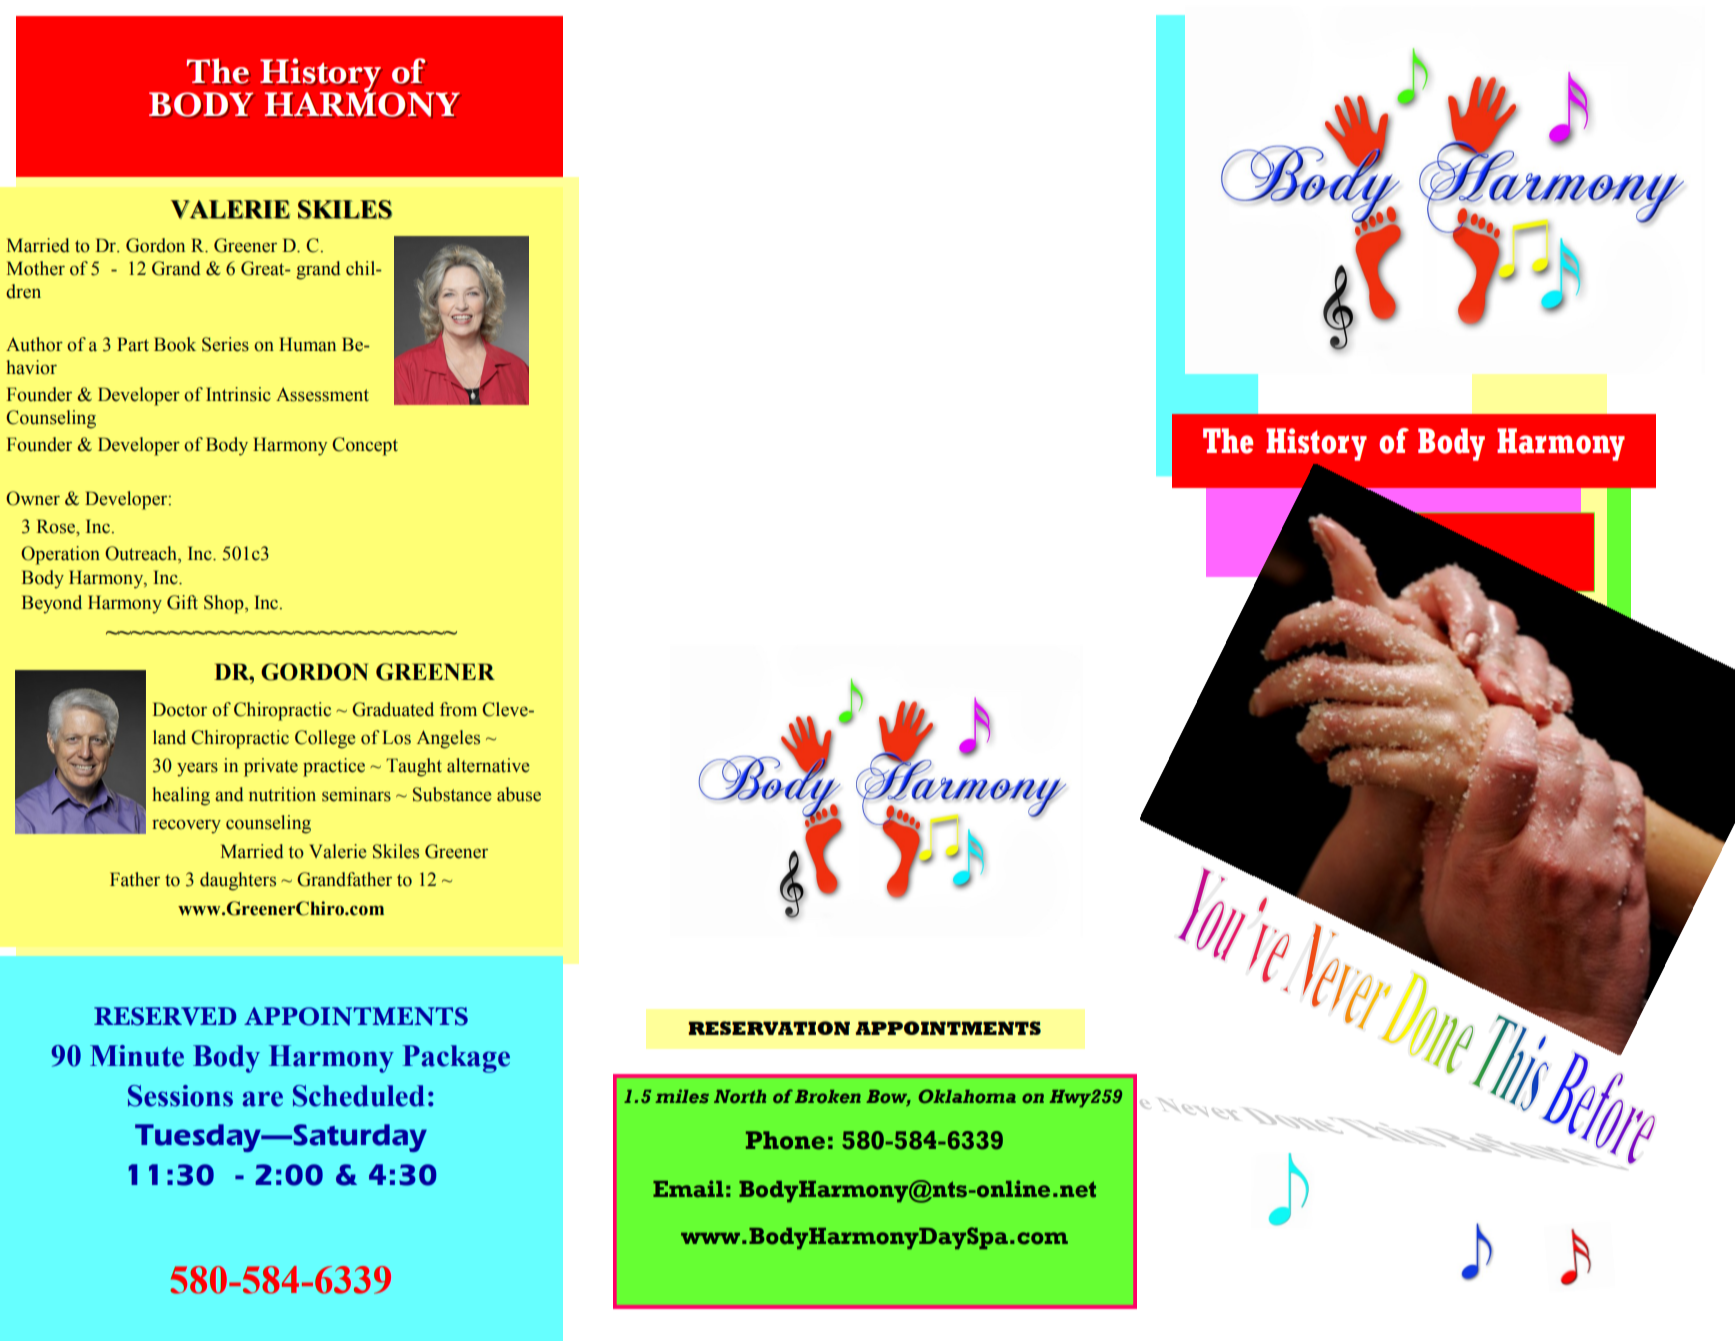 The width and height of the document is (1735, 1341). I want to click on Substance, so click(452, 794).
